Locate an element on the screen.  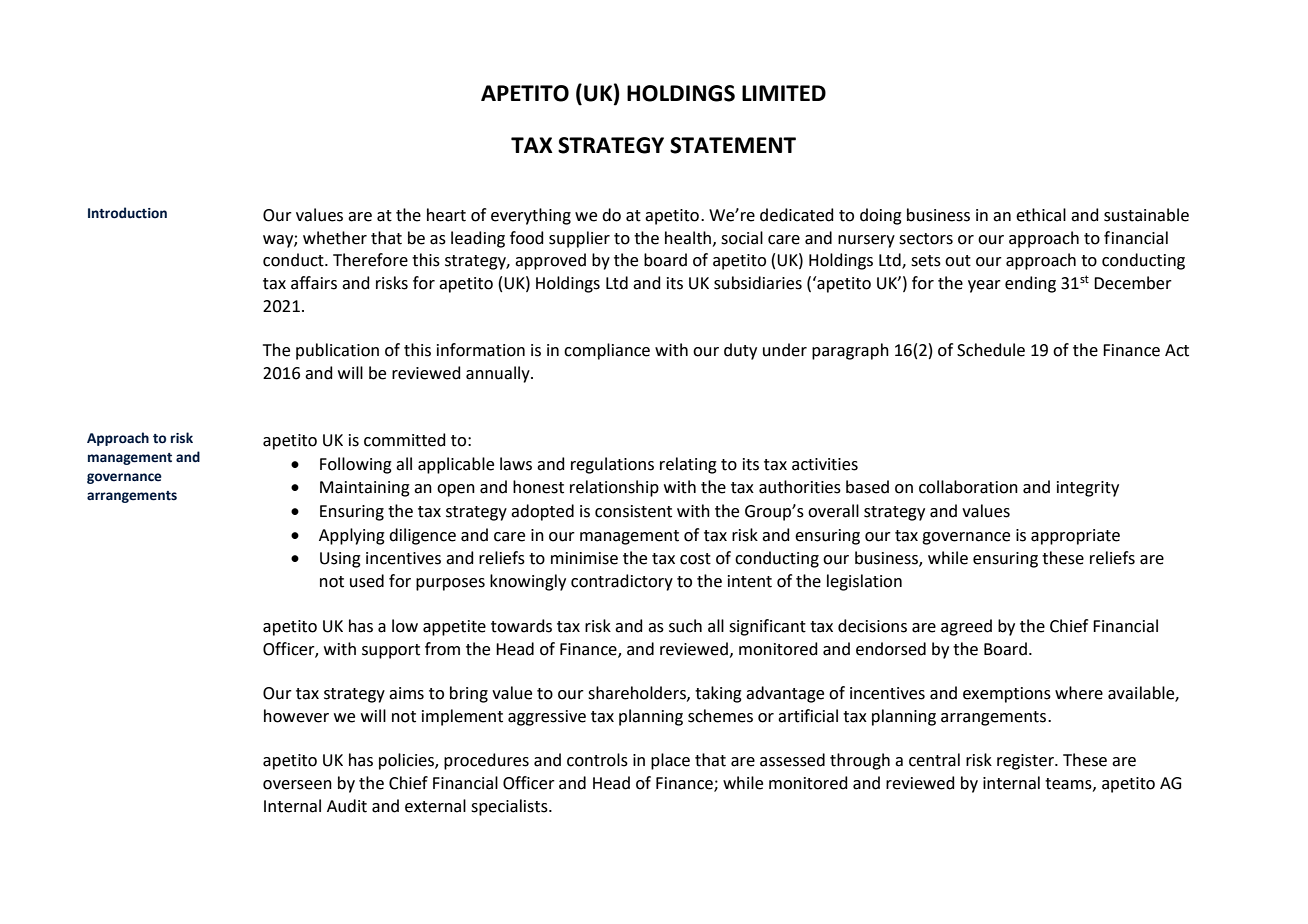
LIMITED is located at coordinates (784, 93).
